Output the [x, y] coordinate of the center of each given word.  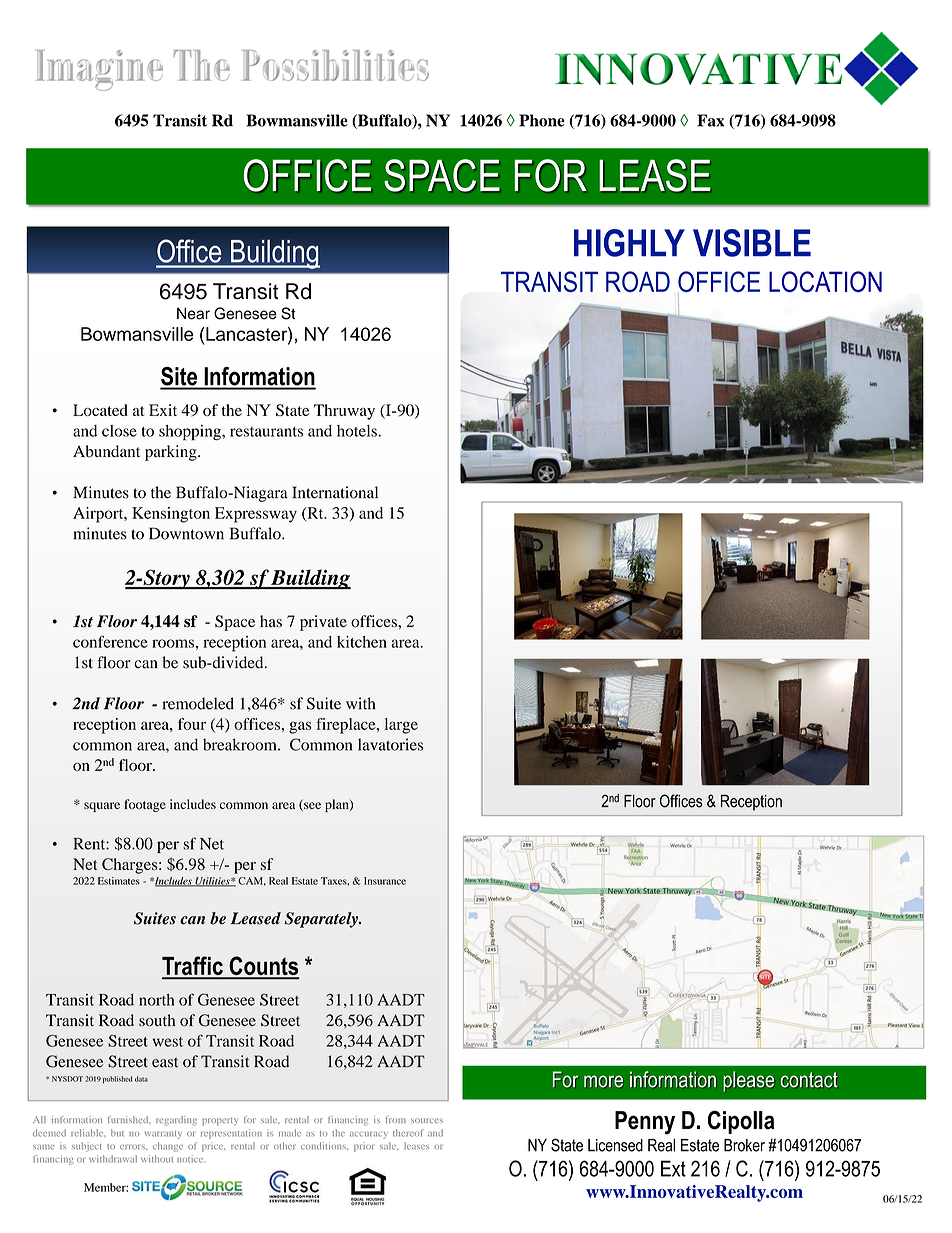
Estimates [119, 881]
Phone [542, 120]
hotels [358, 431]
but [117, 1133]
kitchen [362, 642]
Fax [710, 120]
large [401, 726]
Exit [163, 410]
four [192, 724]
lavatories [390, 744]
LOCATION [825, 281]
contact [809, 1080]
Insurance [385, 881]
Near [193, 313]
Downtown [186, 533]
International [335, 492]
